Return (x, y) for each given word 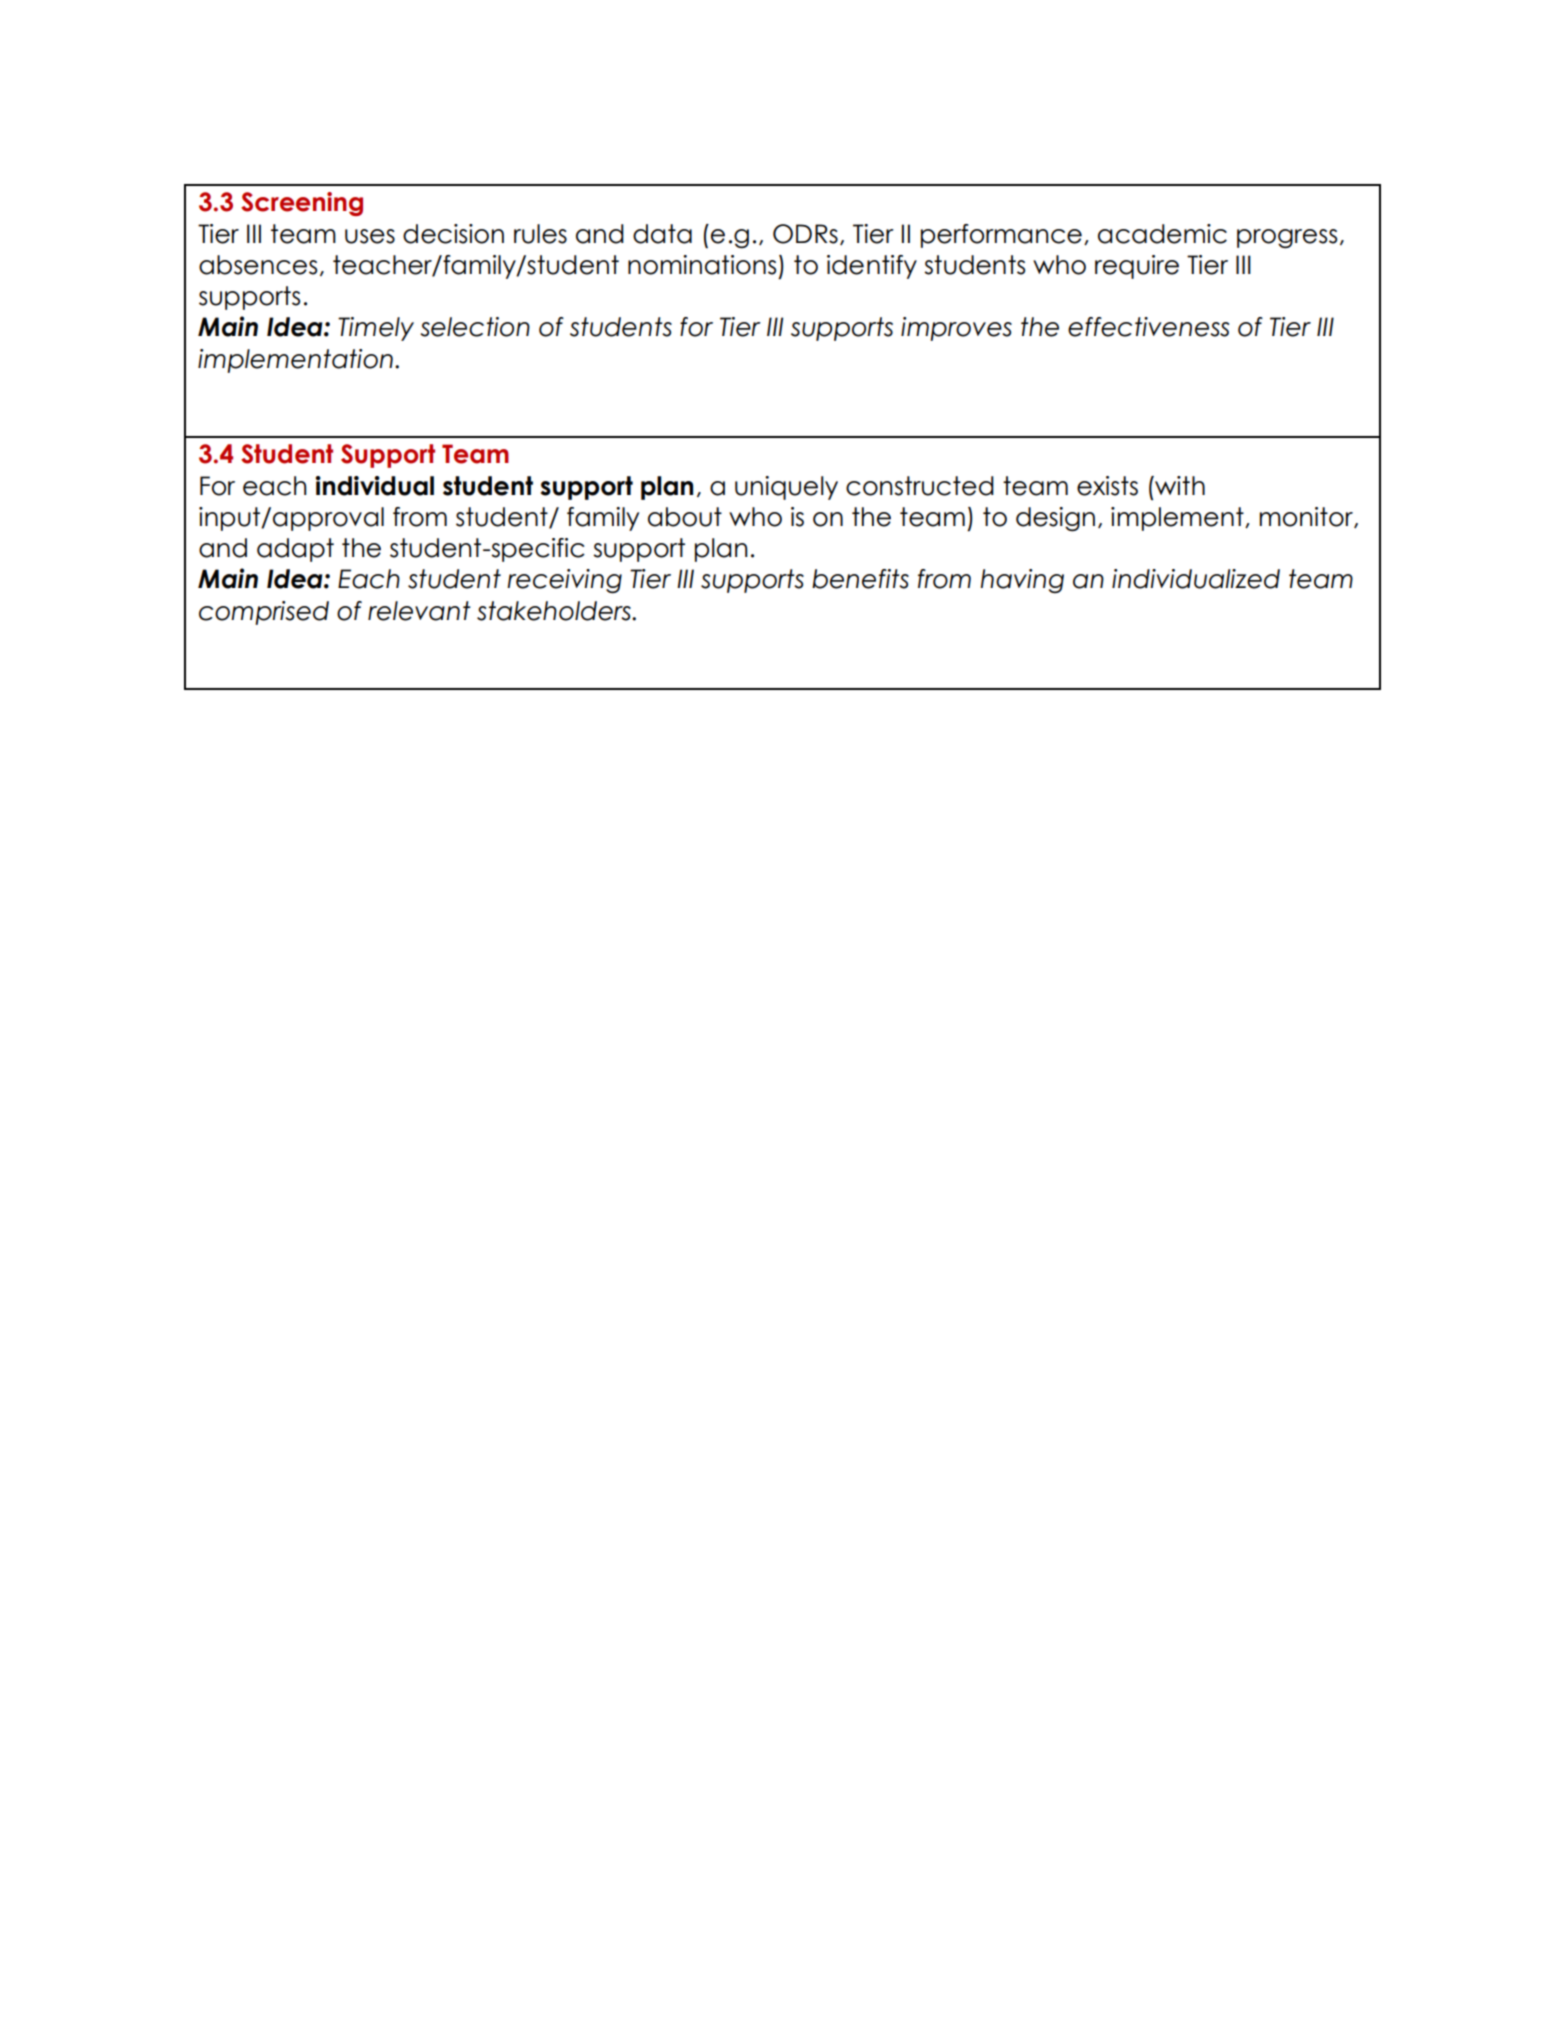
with (1179, 485)
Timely (376, 329)
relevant (419, 611)
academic (1162, 234)
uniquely (786, 488)
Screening (302, 204)
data (662, 234)
